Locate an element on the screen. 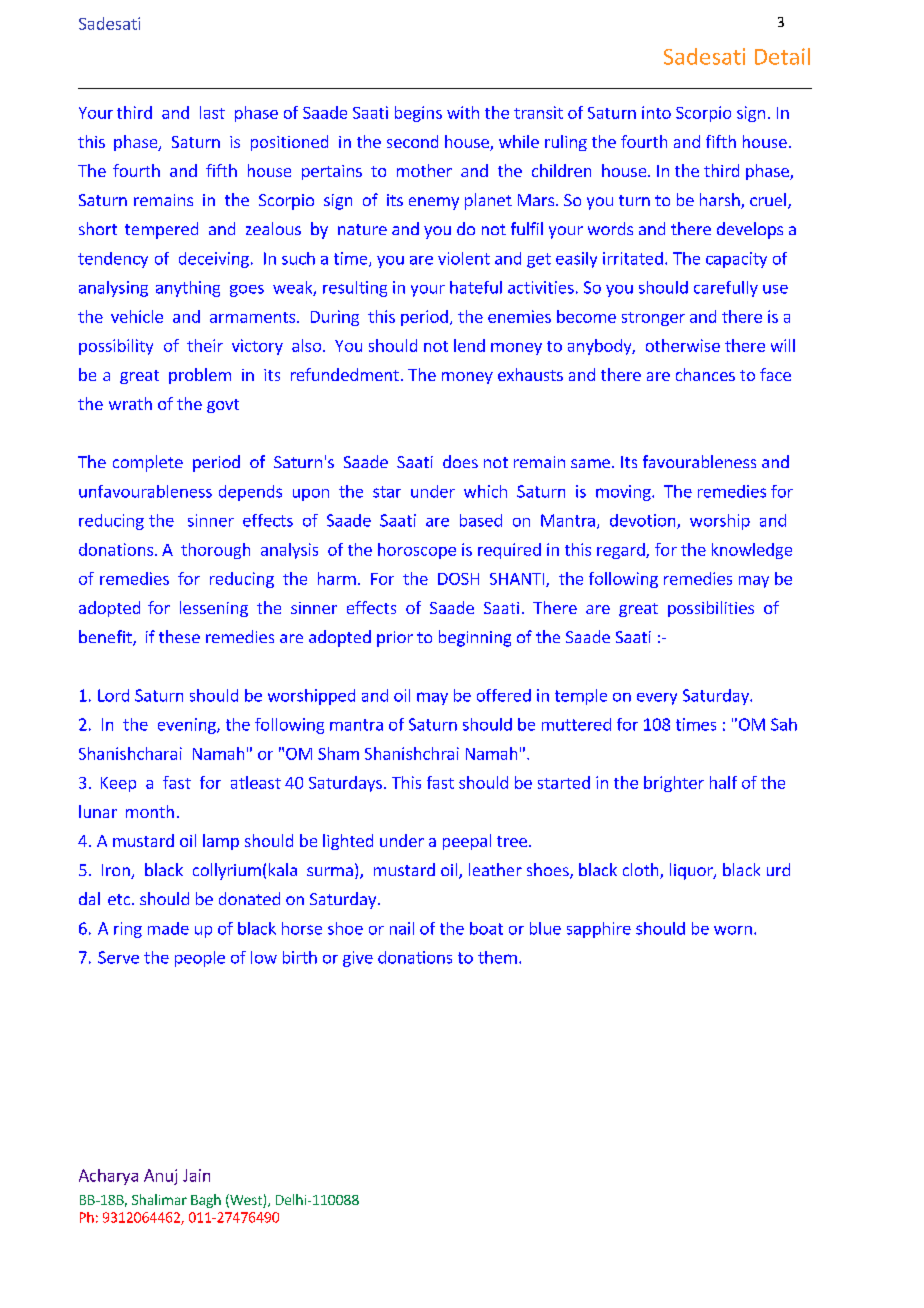  begins is located at coordinates (418, 114).
